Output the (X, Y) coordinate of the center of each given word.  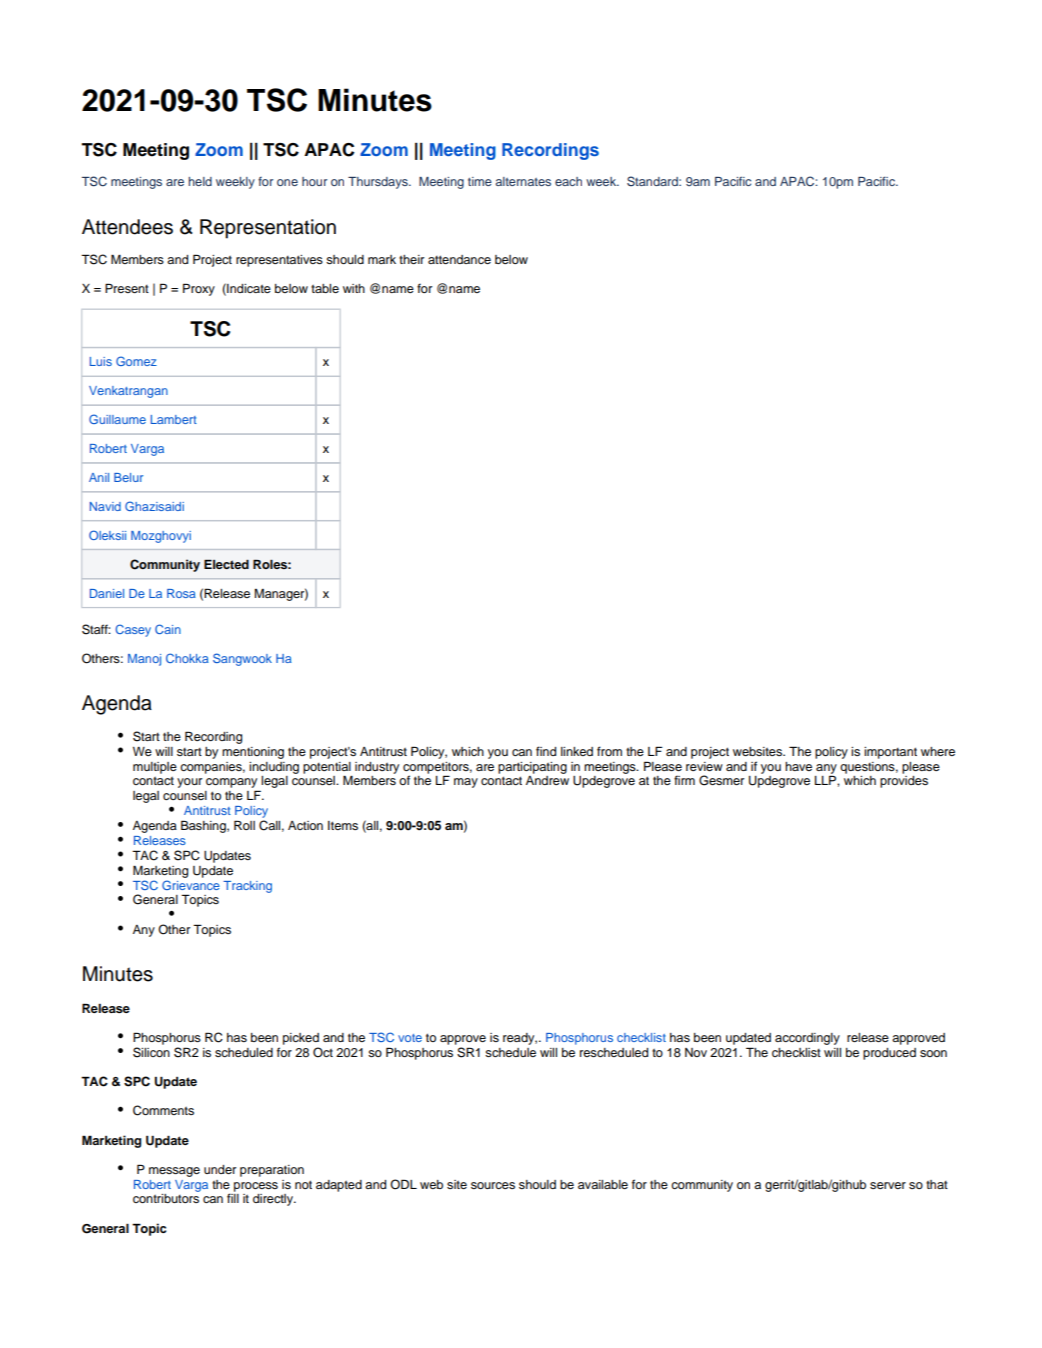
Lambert (174, 419)
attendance (459, 259)
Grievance (191, 885)
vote (410, 1038)
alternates (523, 181)
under (220, 1169)
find (546, 751)
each (568, 181)
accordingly (807, 1039)
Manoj (144, 660)
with (354, 288)
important (890, 753)
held (200, 181)
